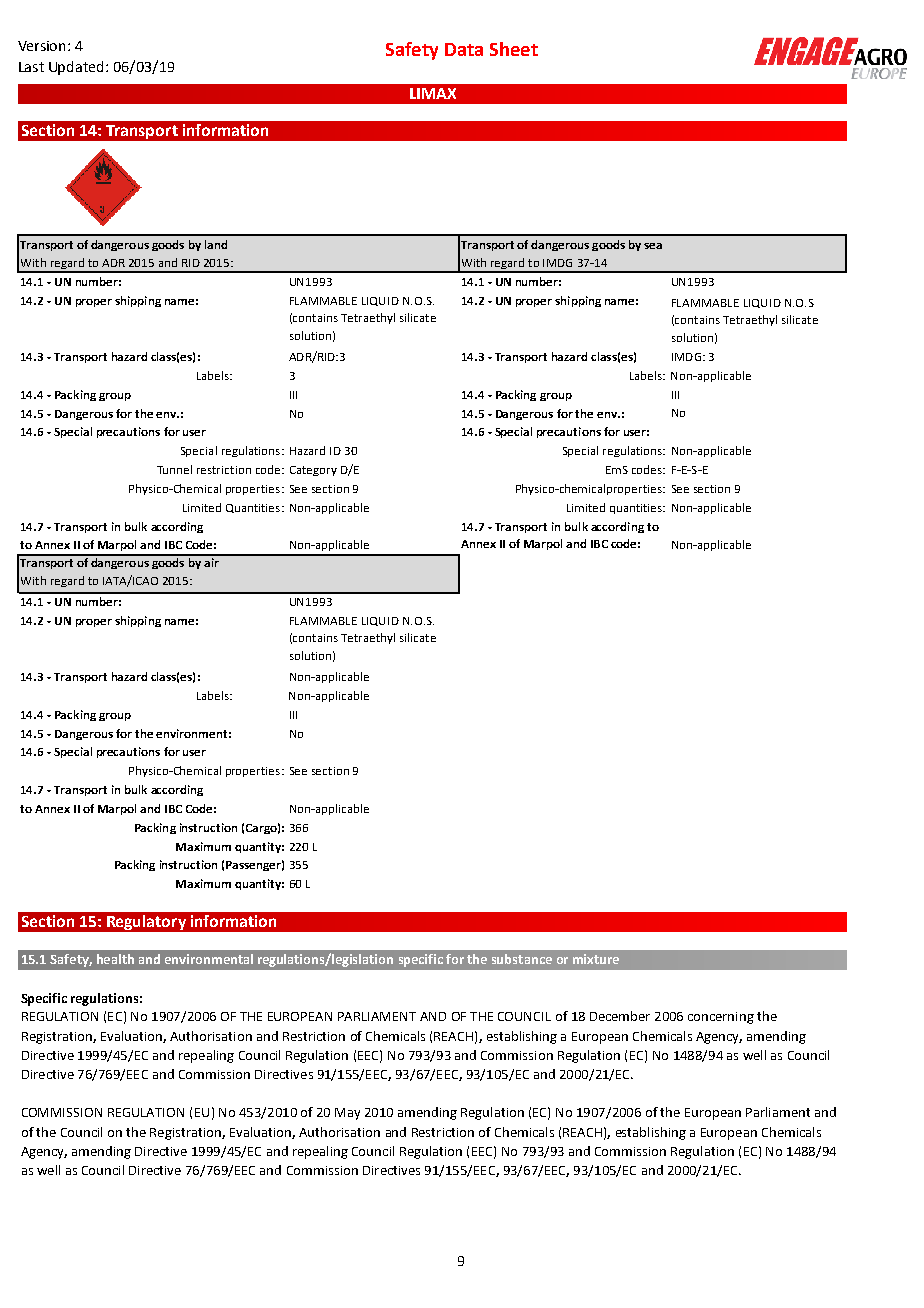  Describe the element at coordinates (347, 1114) in the page. I see `May` at that location.
